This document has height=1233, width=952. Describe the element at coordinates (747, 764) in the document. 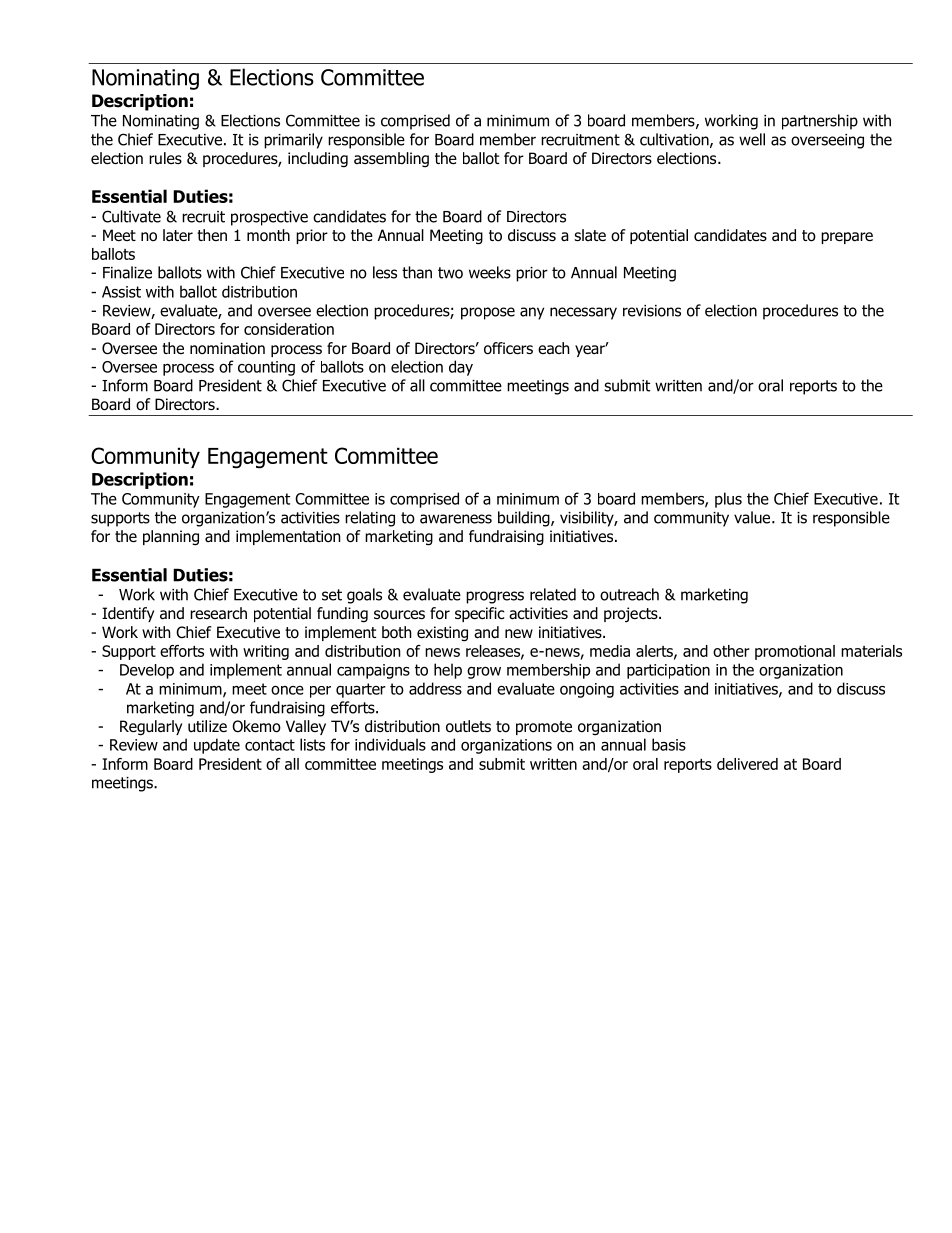

I see `delivered` at that location.
